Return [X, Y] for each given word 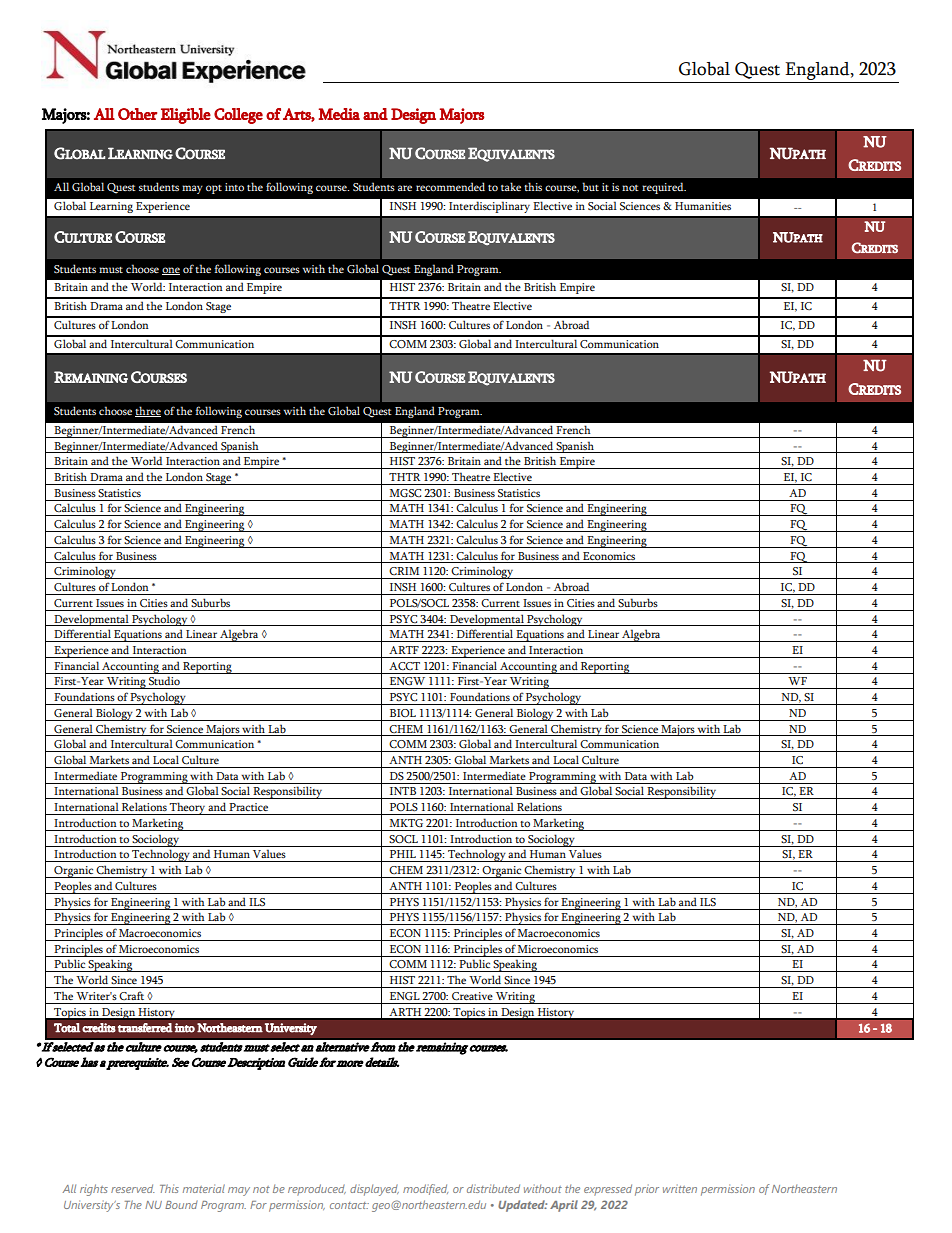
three [148, 411]
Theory [187, 808]
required [664, 188]
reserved [132, 1188]
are [405, 188]
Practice [248, 807]
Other [137, 114]
